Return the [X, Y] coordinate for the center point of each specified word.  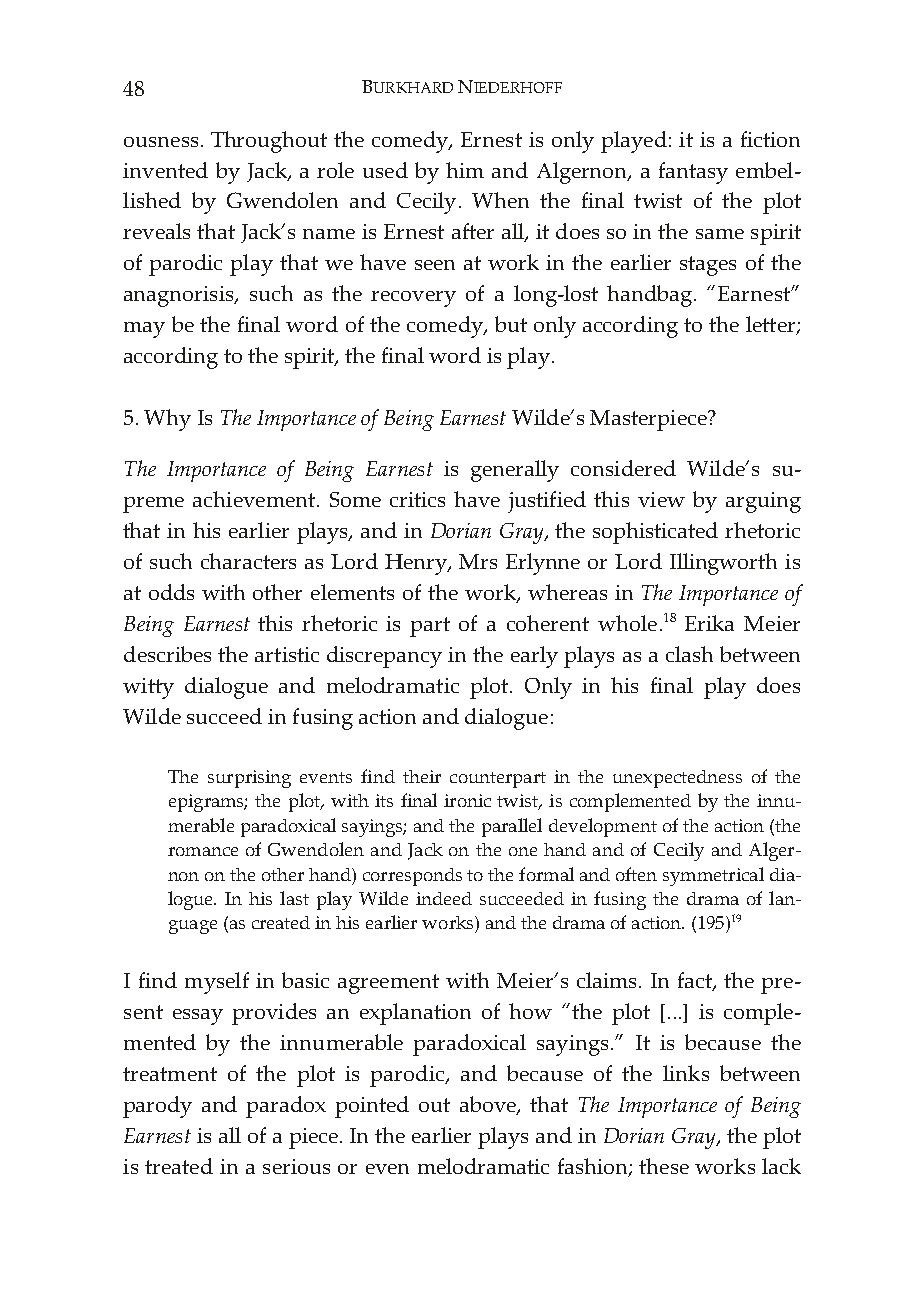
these [664, 1166]
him [465, 170]
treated [179, 1166]
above [489, 1105]
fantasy [693, 173]
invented [165, 170]
